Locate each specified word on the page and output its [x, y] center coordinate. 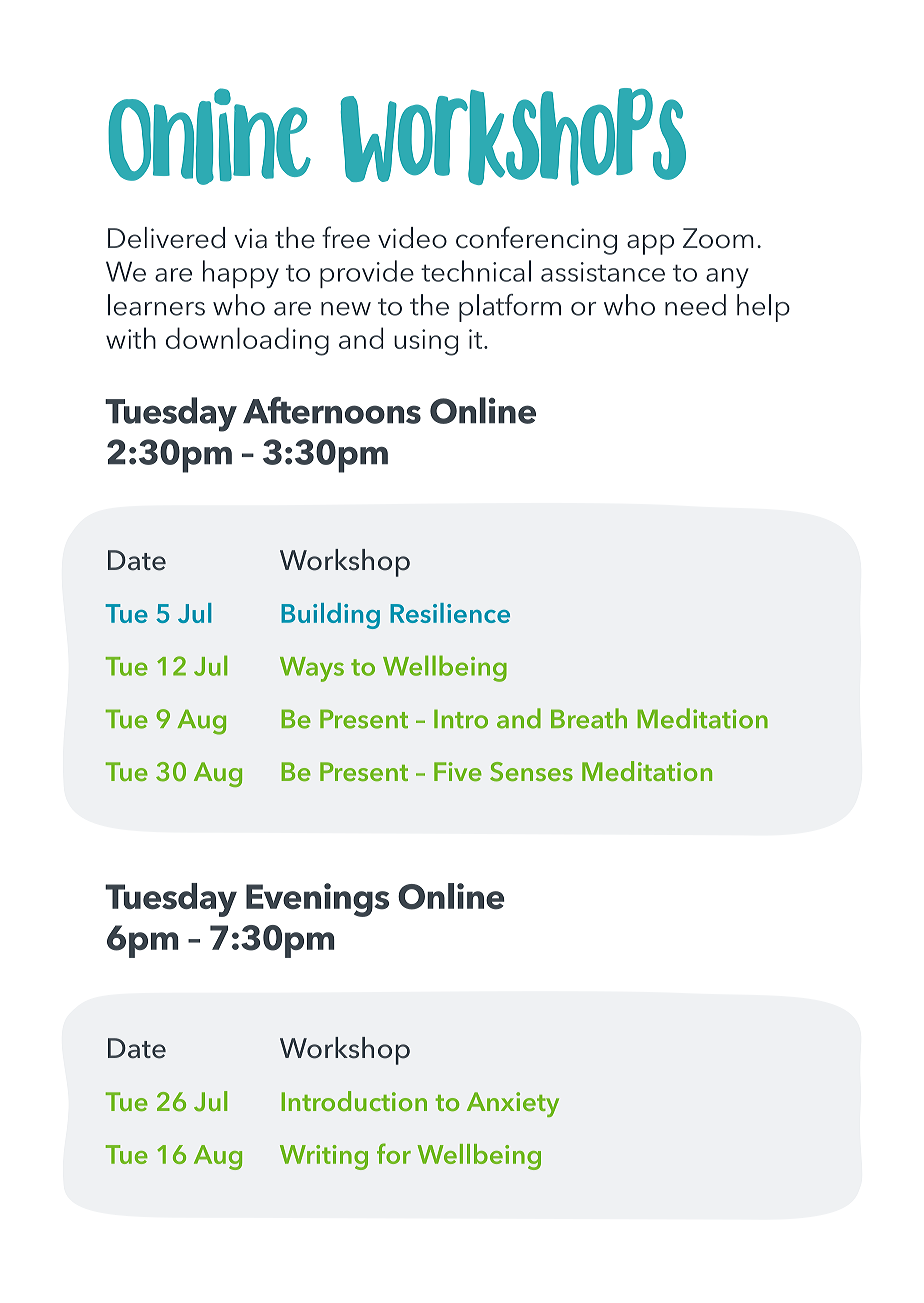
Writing [324, 1157]
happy [241, 274]
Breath [589, 718]
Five [458, 771]
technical [476, 271]
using [426, 342]
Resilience [450, 613]
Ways [312, 669]
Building [330, 616]
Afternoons [332, 410]
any [727, 278]
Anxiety [513, 1104]
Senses [531, 772]
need [695, 305]
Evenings [317, 900]
